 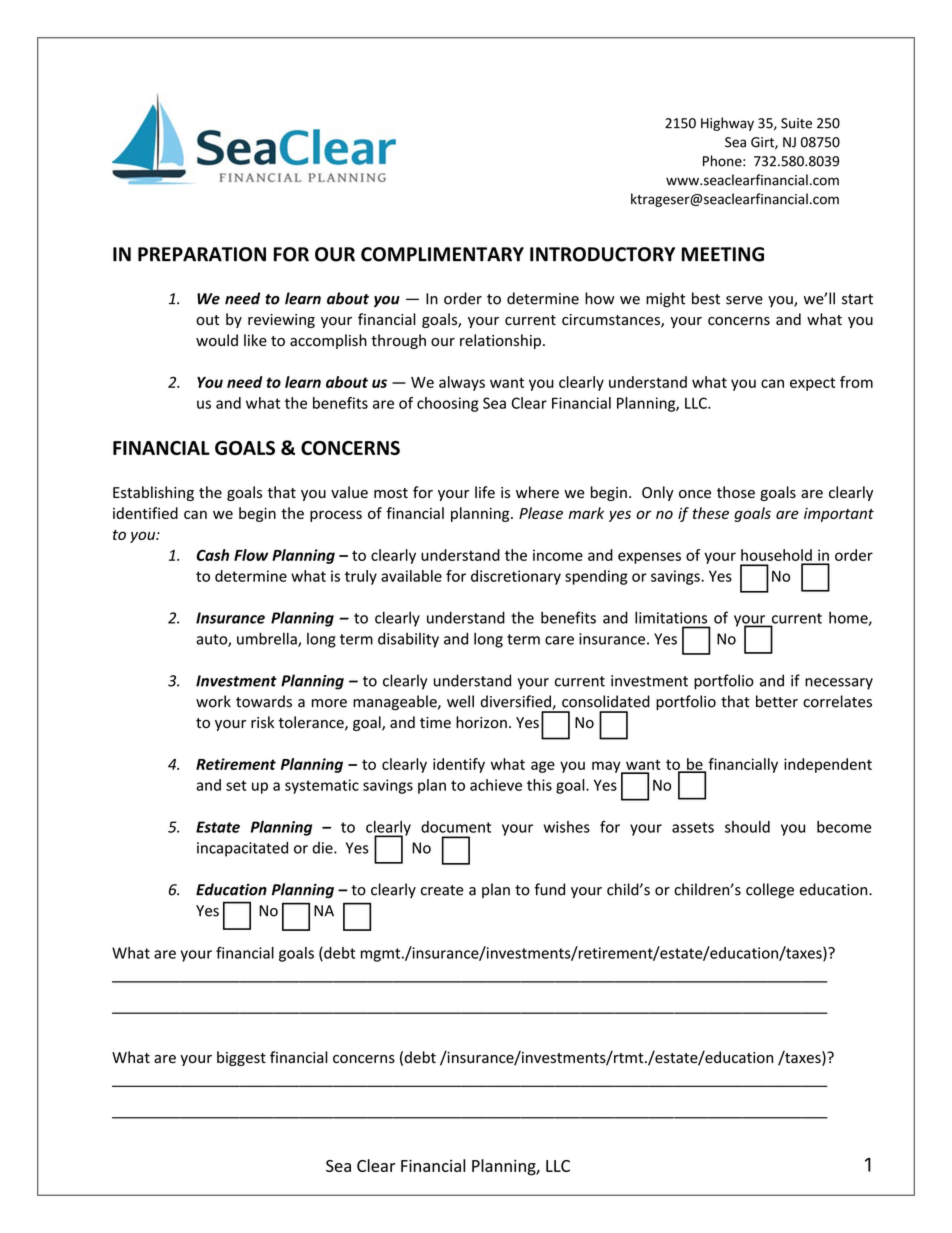 What do you see at coordinates (262, 722) in the screenshot?
I see `risk` at bounding box center [262, 722].
